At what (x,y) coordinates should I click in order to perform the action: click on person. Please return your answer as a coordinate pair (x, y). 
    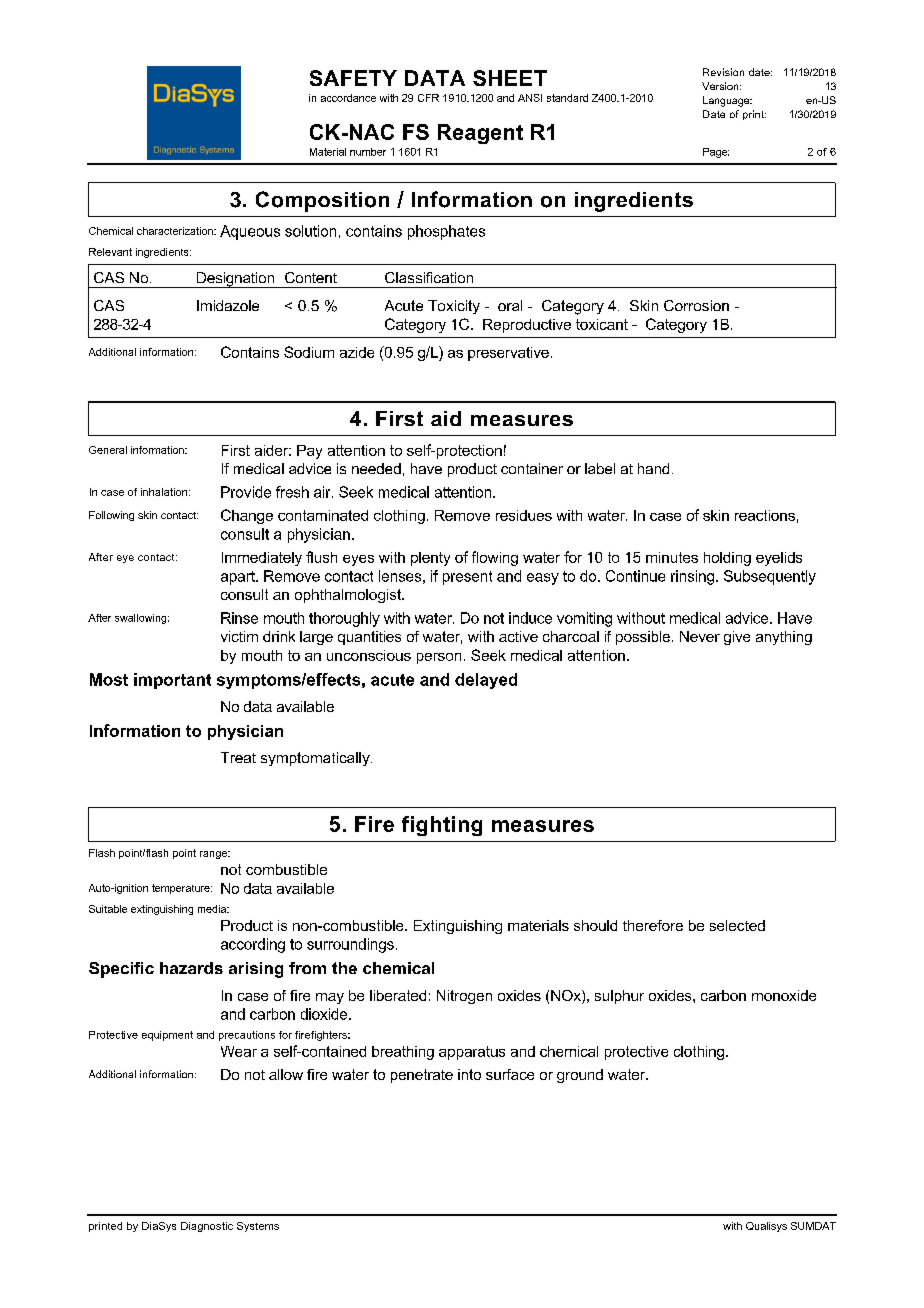
    Looking at the image, I should click on (439, 658).
